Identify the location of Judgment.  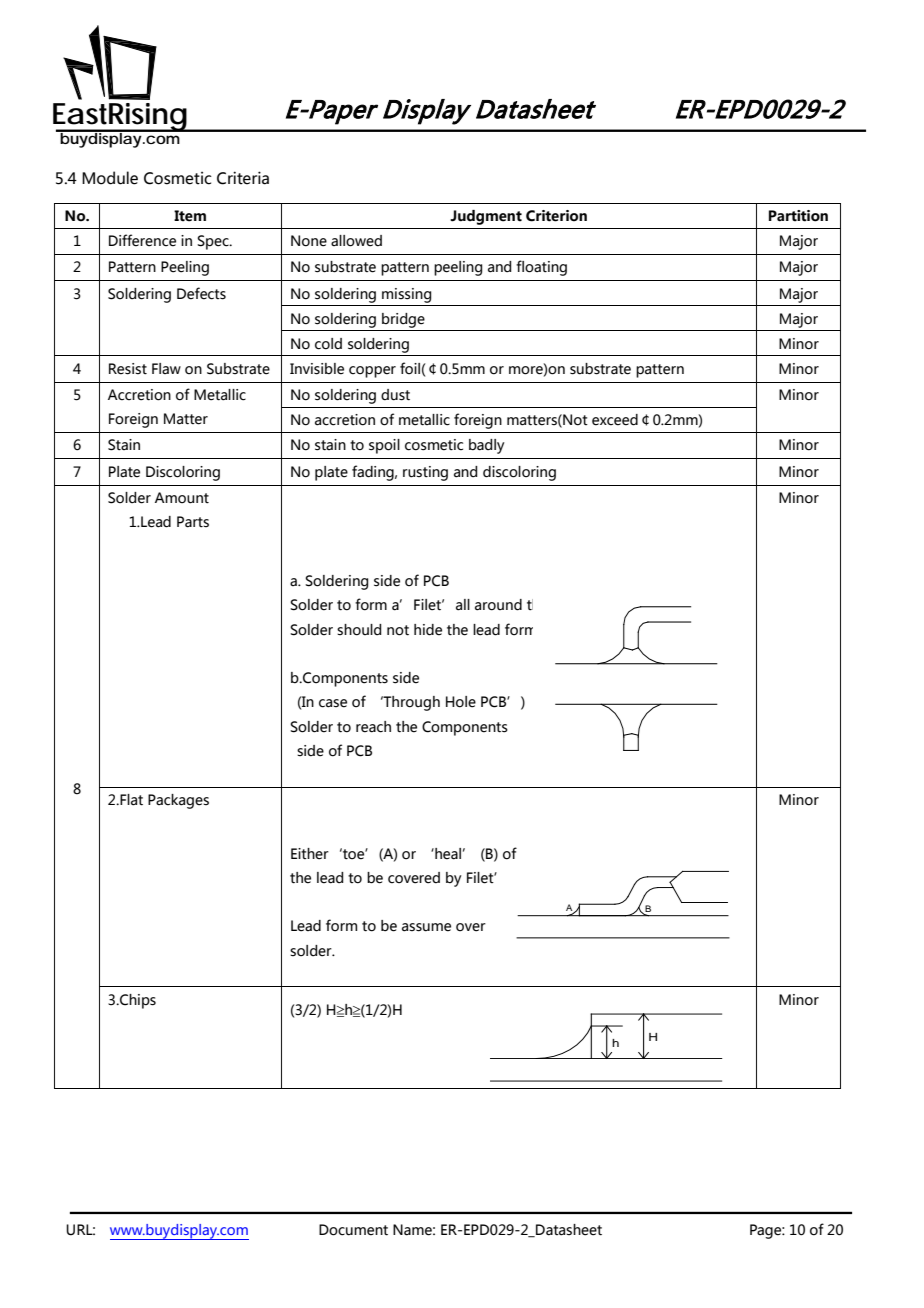
(486, 217).
